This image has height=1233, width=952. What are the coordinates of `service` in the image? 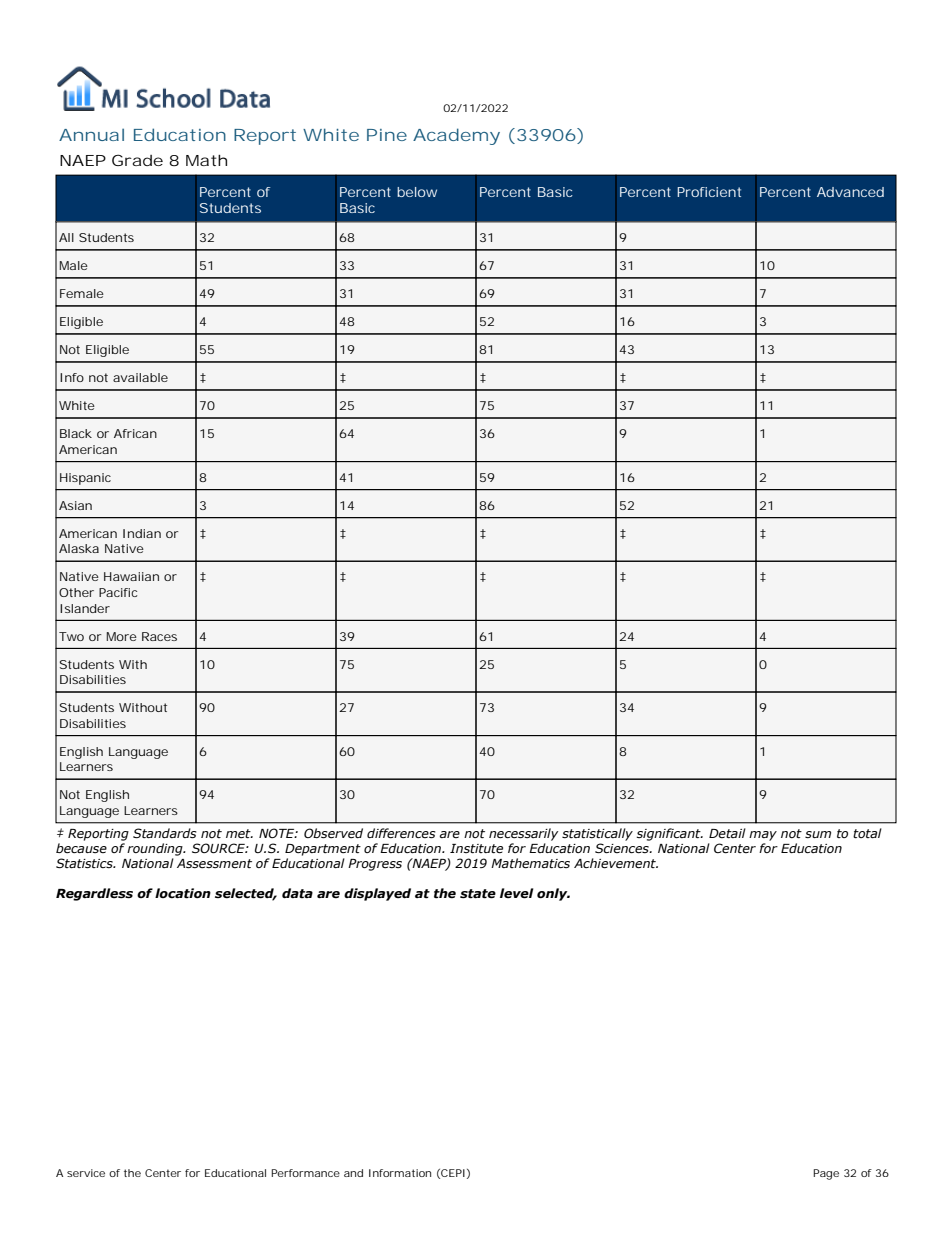 It's located at (86, 1173).
